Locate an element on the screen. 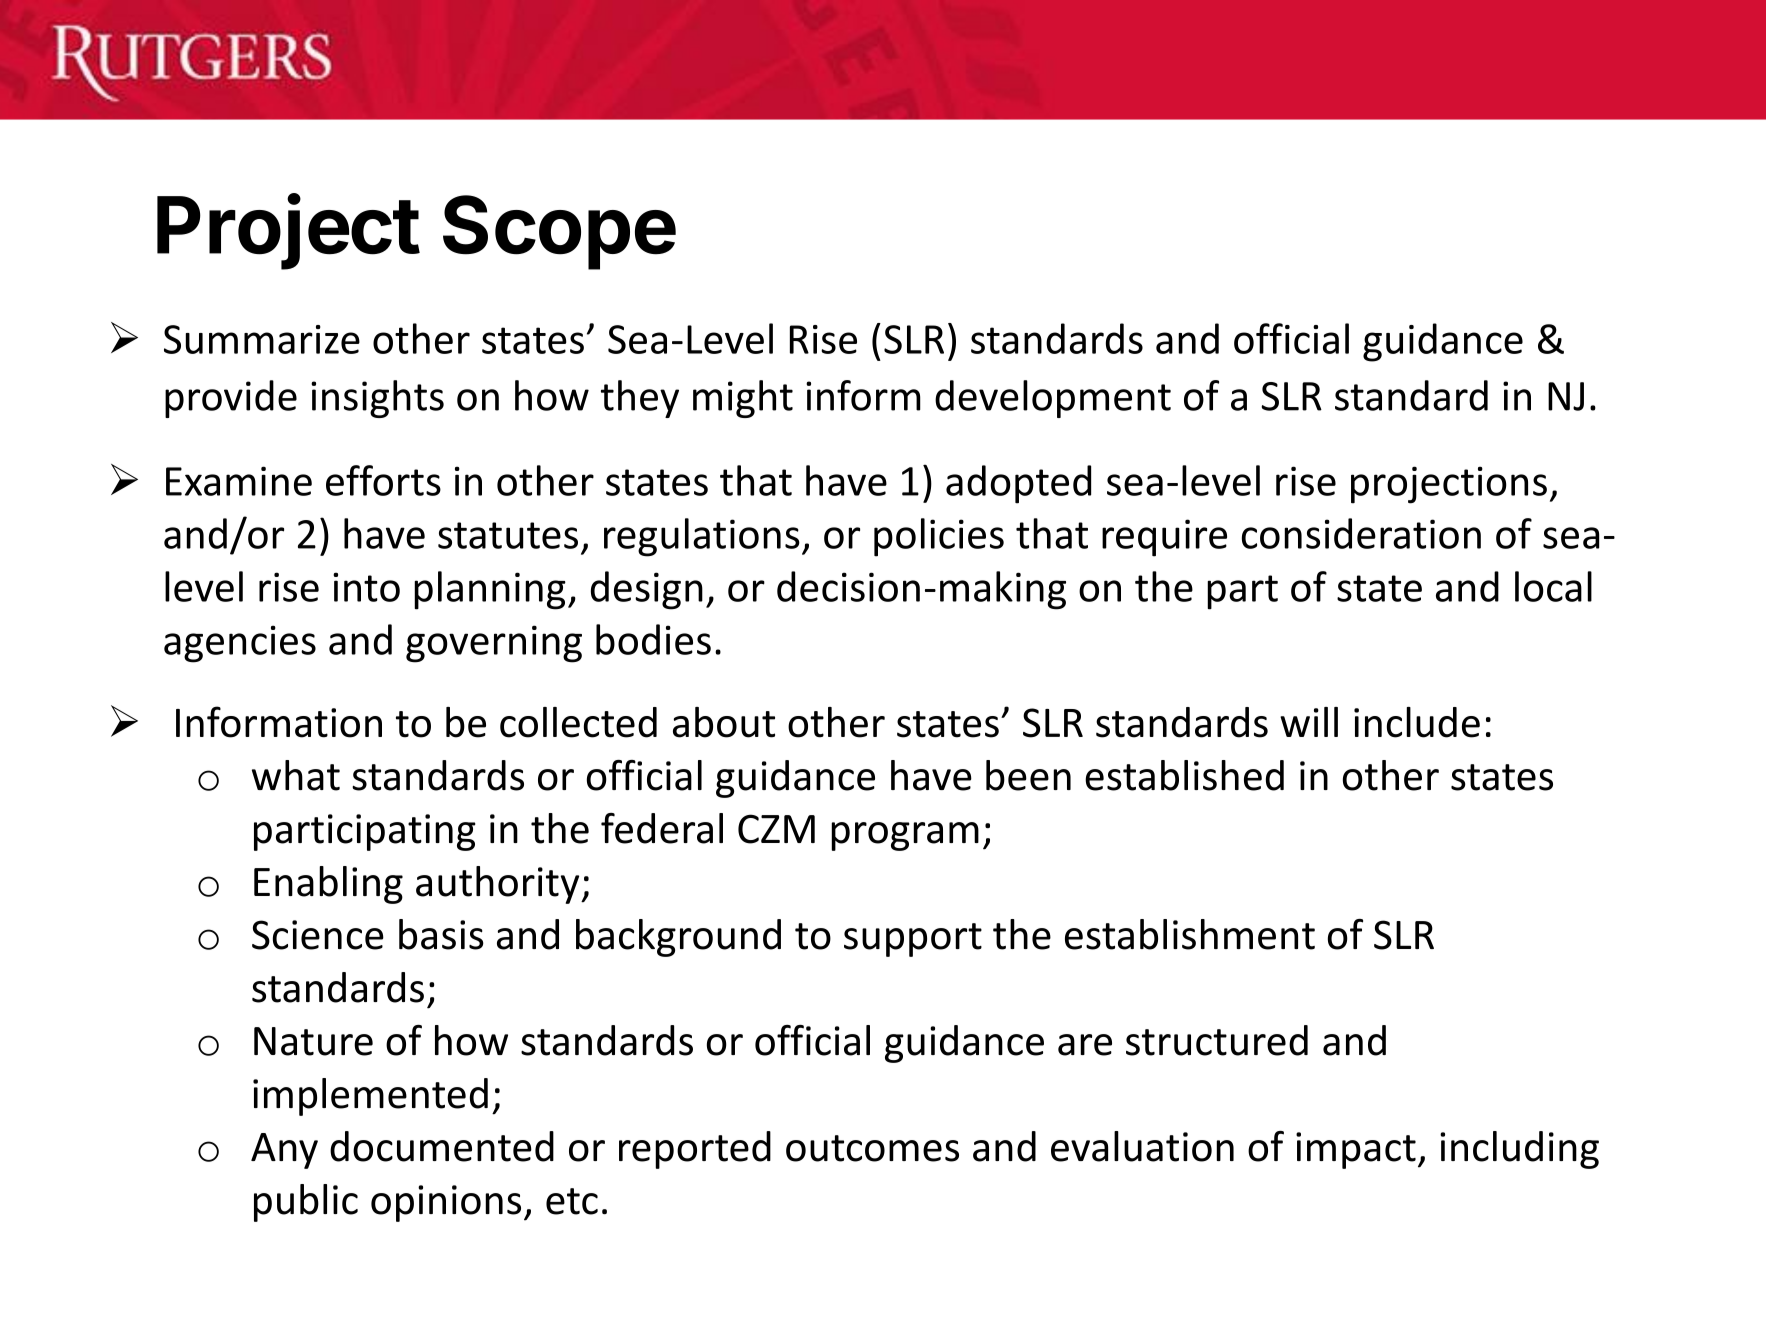 The image size is (1766, 1325). adopted is located at coordinates (1018, 484).
